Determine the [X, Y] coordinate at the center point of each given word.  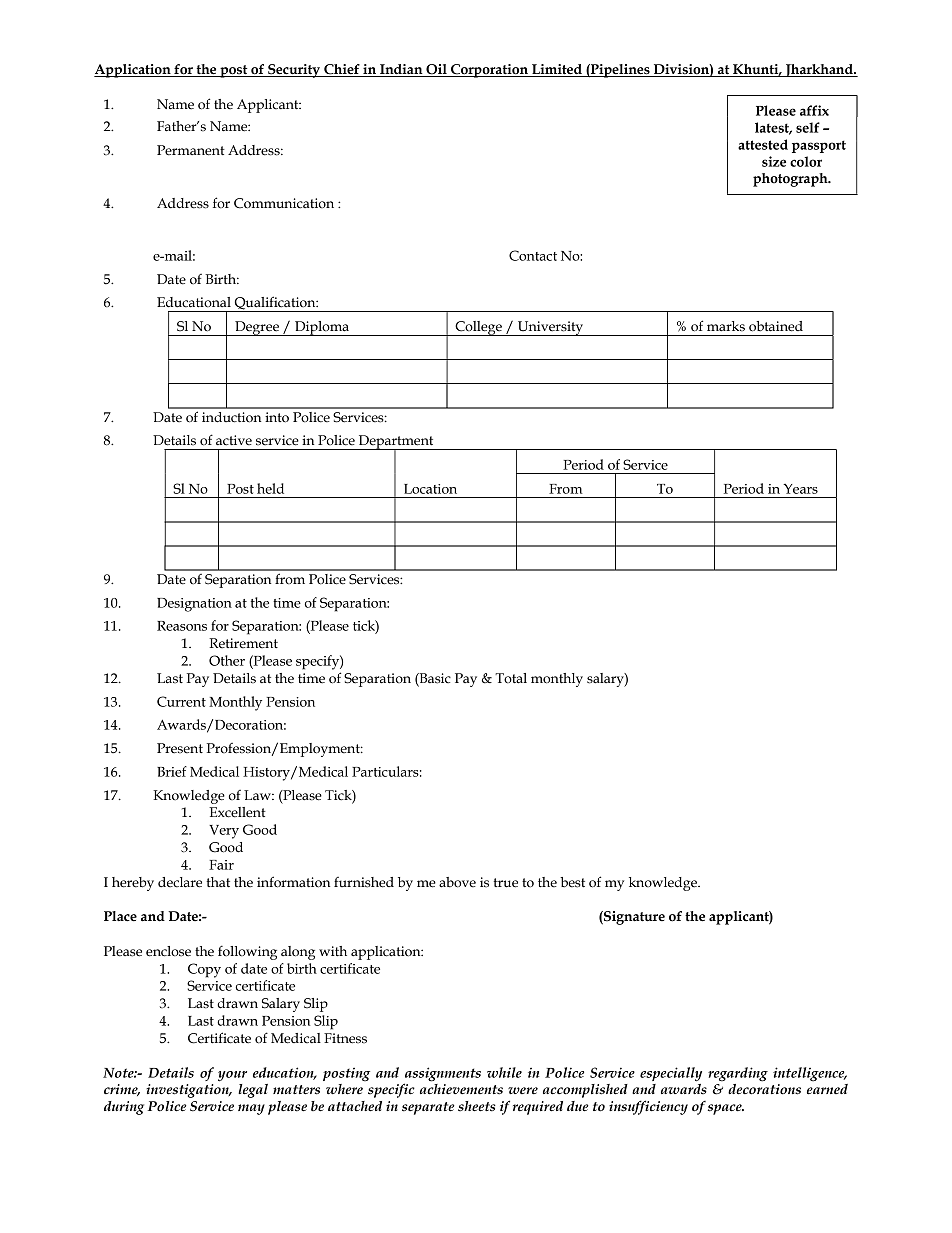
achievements [461, 1088]
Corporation [489, 71]
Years [800, 489]
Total [511, 678]
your [232, 1076]
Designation [194, 605]
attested [763, 144]
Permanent [191, 150]
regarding [738, 1074]
